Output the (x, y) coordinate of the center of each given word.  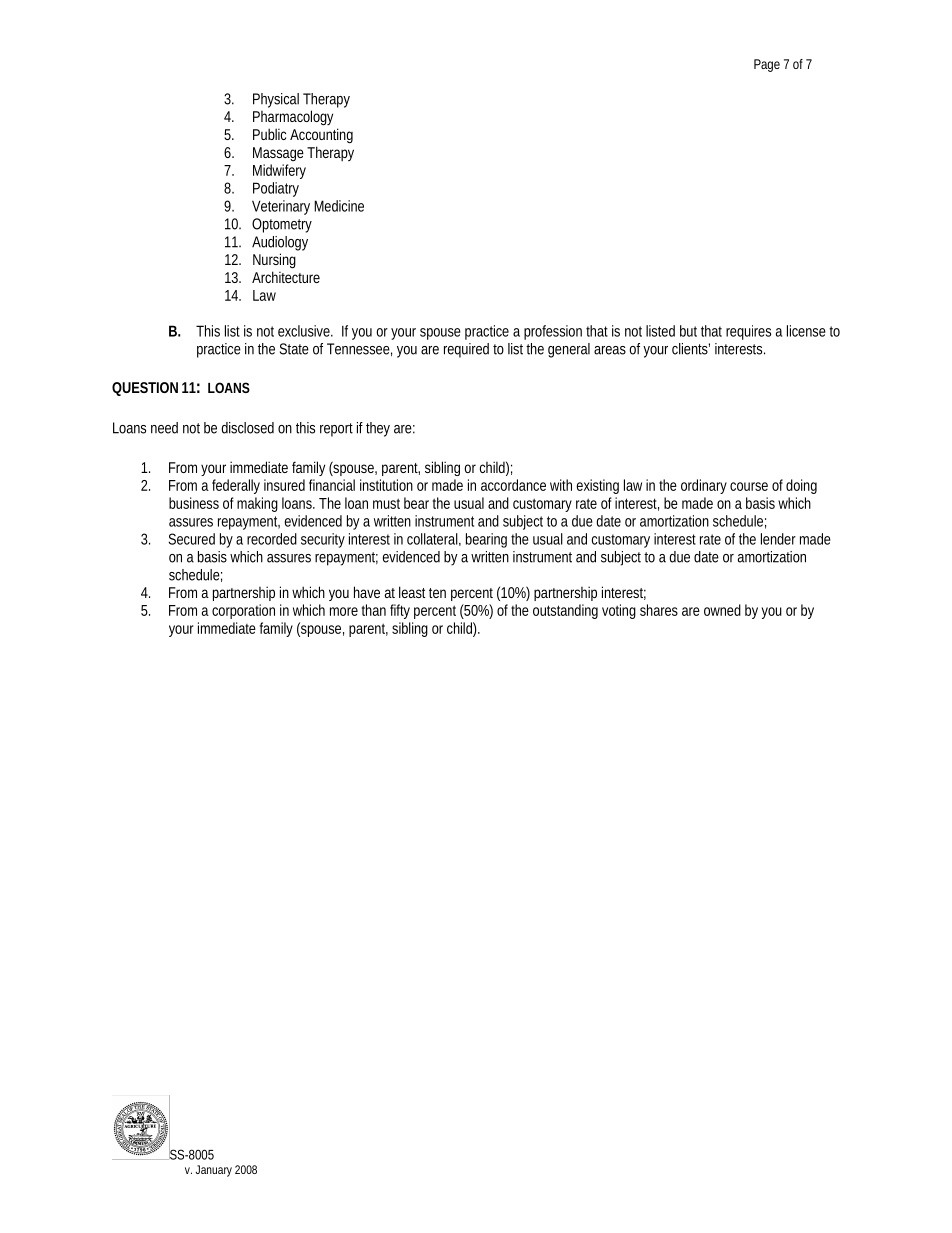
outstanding (565, 611)
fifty (400, 611)
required (466, 350)
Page (767, 65)
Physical (276, 100)
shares (659, 610)
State (294, 349)
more (344, 611)
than (374, 610)
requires (748, 332)
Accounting (321, 136)
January (214, 1171)
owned (722, 610)
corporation (243, 611)
